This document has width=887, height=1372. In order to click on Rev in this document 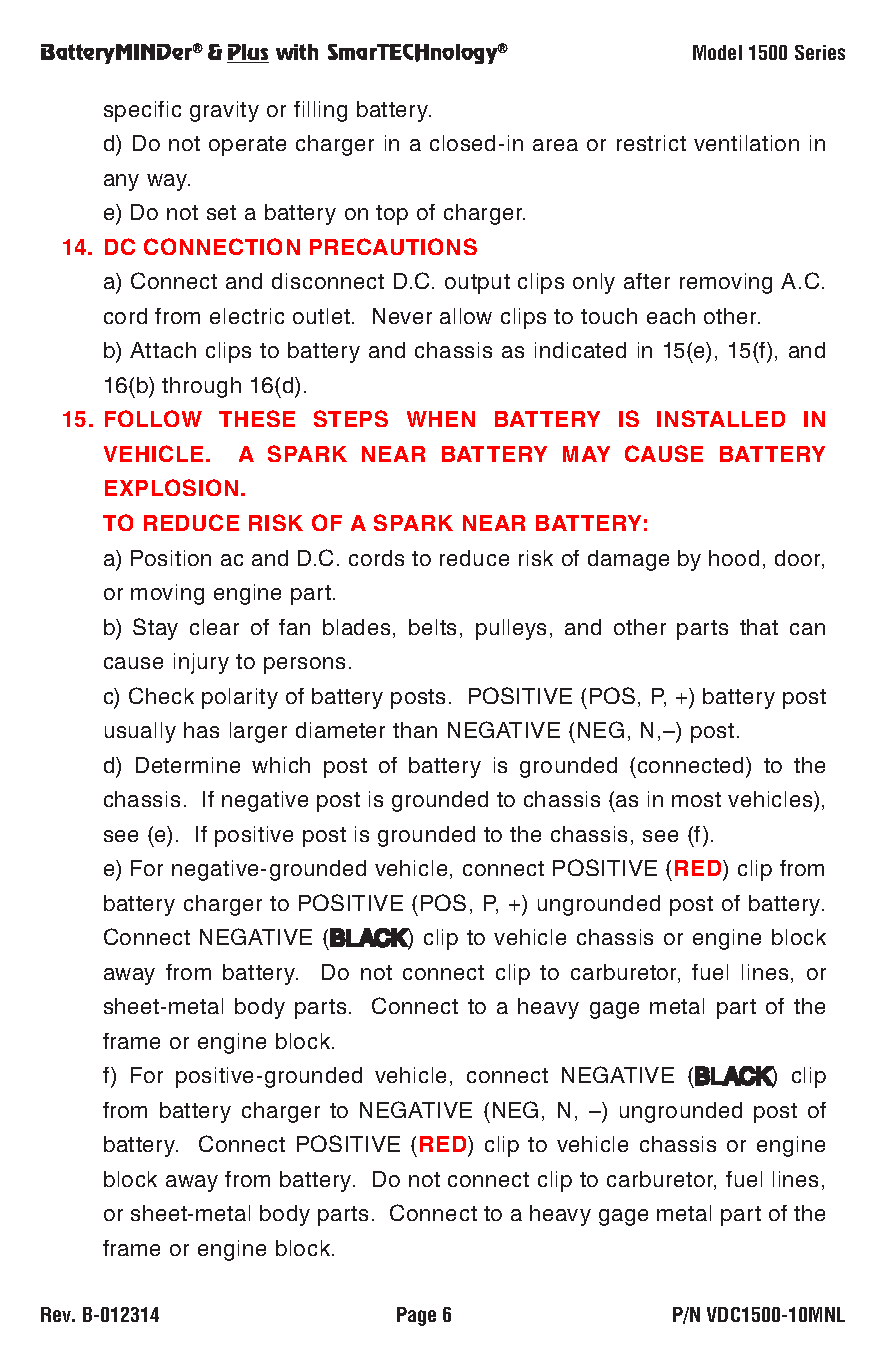, I will do `click(57, 1314)`.
